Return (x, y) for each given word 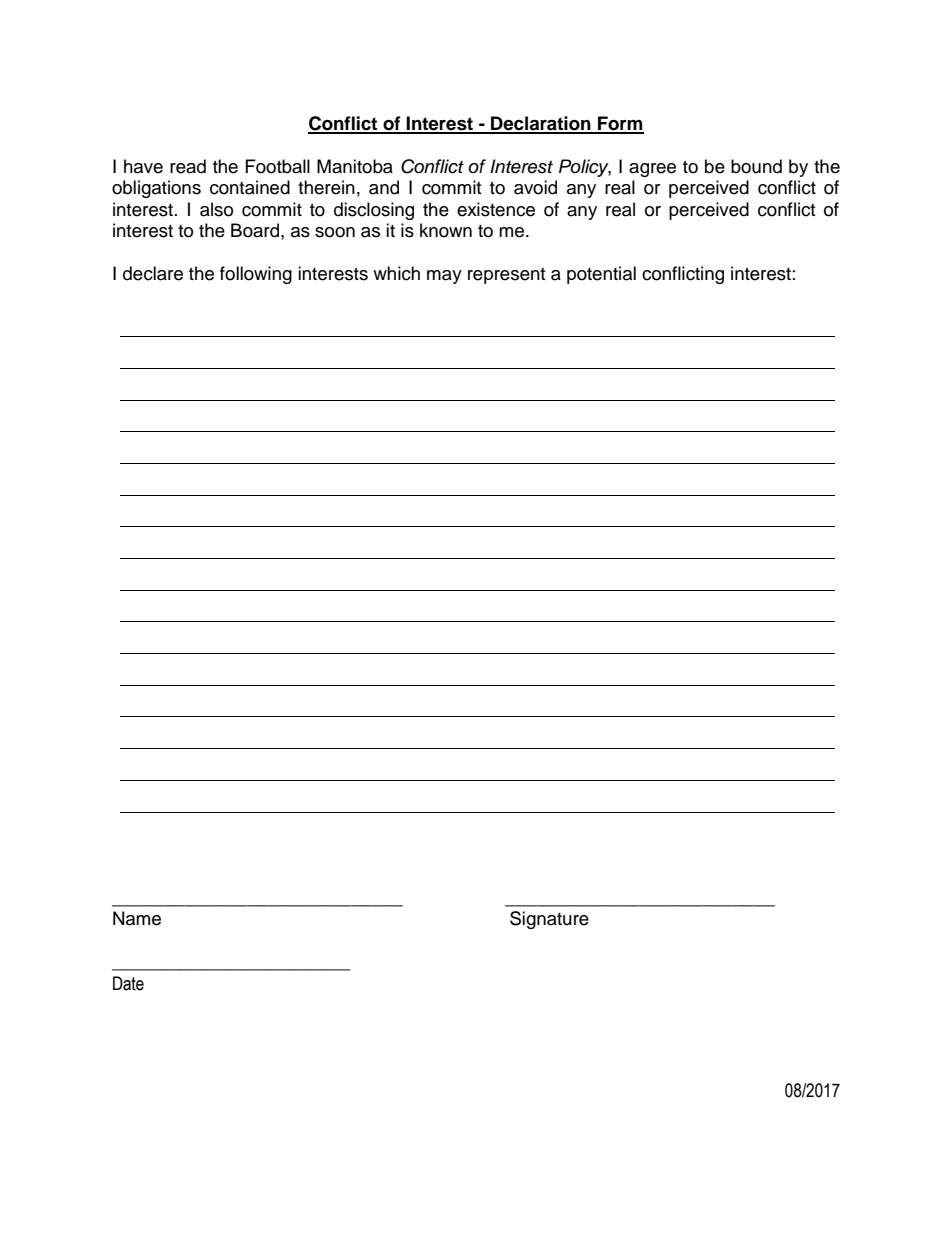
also (216, 209)
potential (601, 275)
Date (128, 983)
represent (506, 276)
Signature (549, 920)
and (384, 187)
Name (137, 918)
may (444, 277)
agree (652, 170)
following (256, 275)
